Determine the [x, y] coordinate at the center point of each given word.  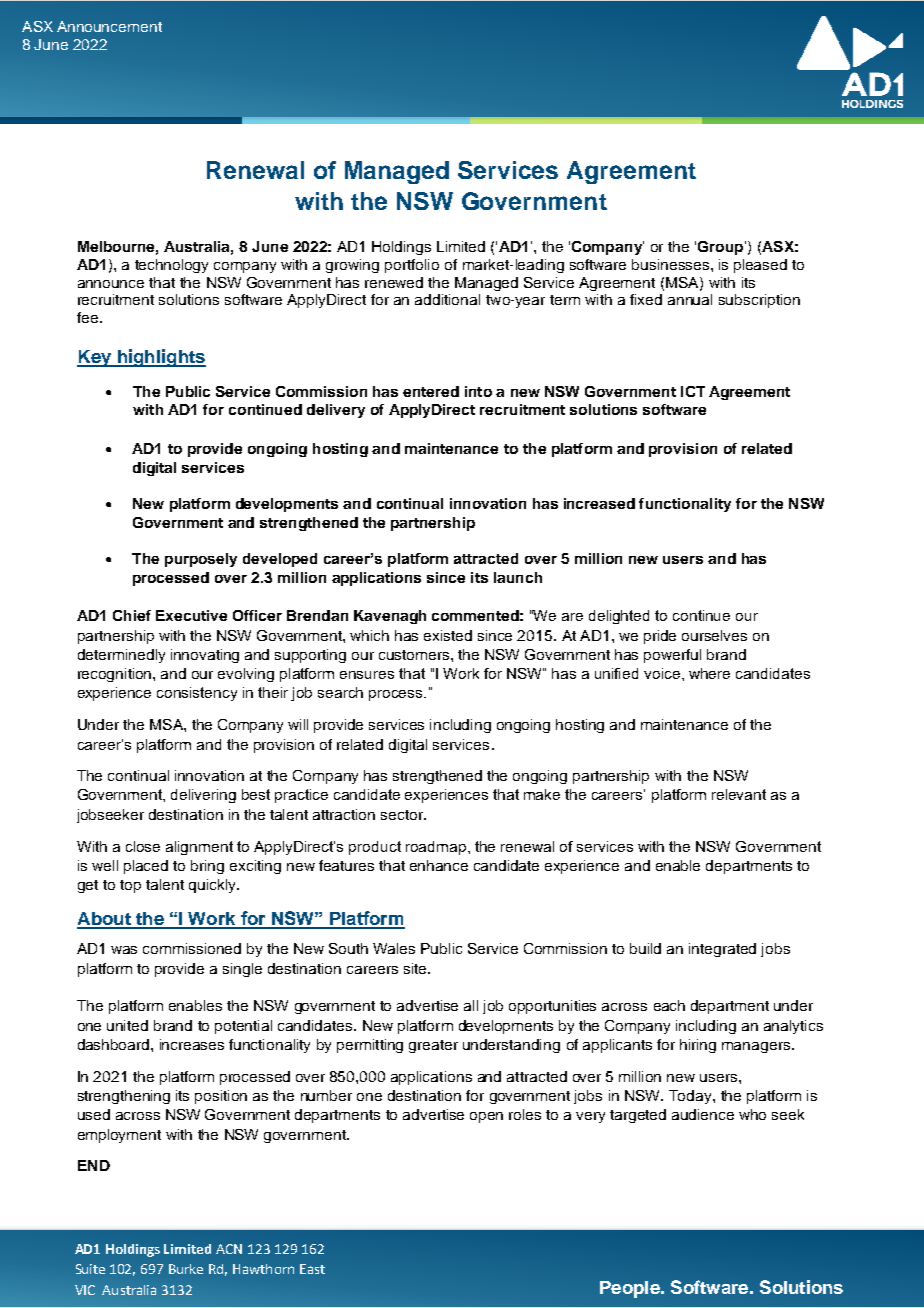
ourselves [714, 635]
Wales [394, 948]
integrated [722, 950]
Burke [186, 1269]
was [124, 950]
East [312, 1269]
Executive [191, 615]
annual [690, 299]
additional [447, 299]
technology [171, 266]
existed [448, 635]
